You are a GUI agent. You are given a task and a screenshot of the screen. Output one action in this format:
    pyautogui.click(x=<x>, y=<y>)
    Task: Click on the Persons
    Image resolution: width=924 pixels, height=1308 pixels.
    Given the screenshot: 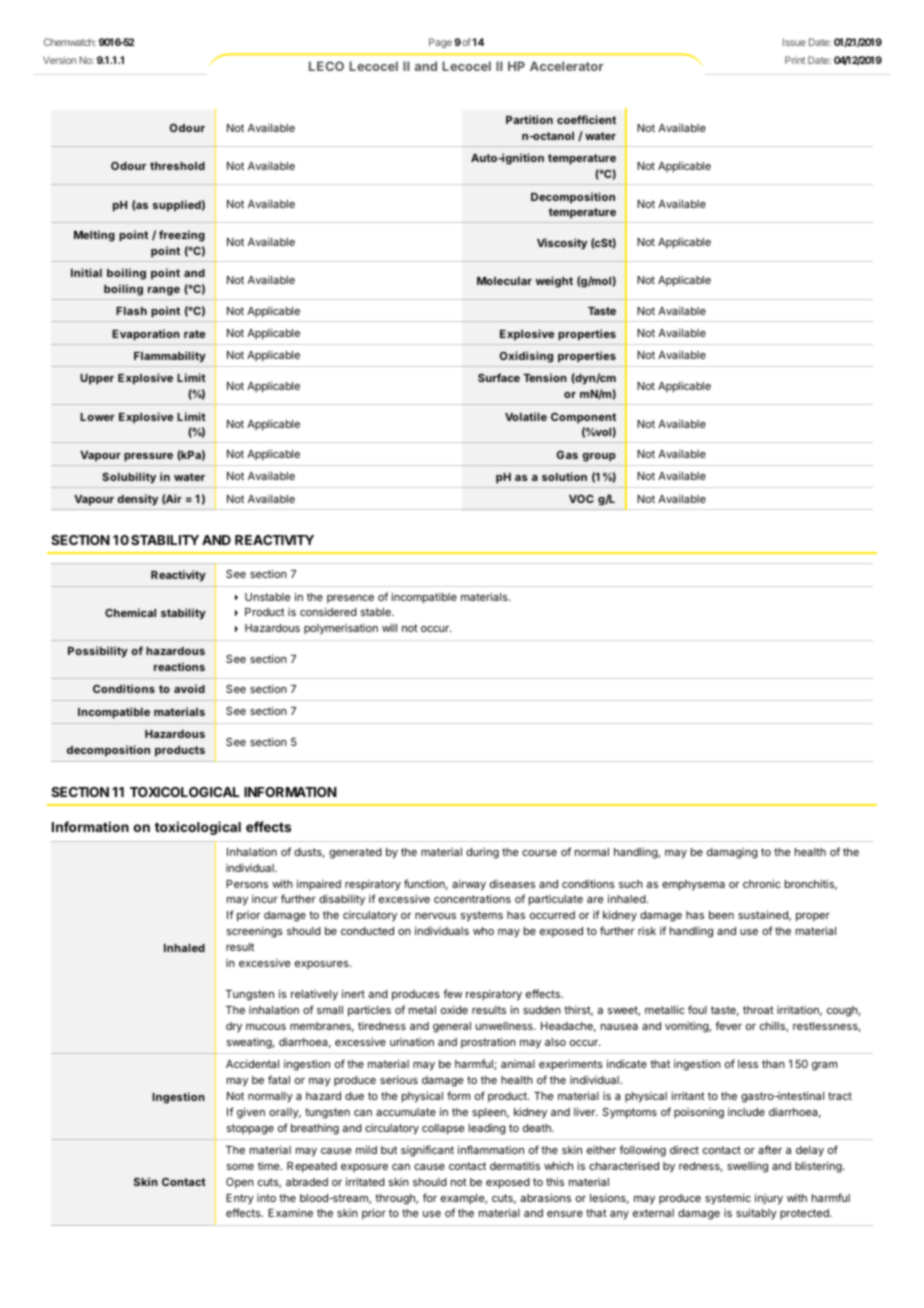 What is the action you would take?
    pyautogui.click(x=247, y=884)
